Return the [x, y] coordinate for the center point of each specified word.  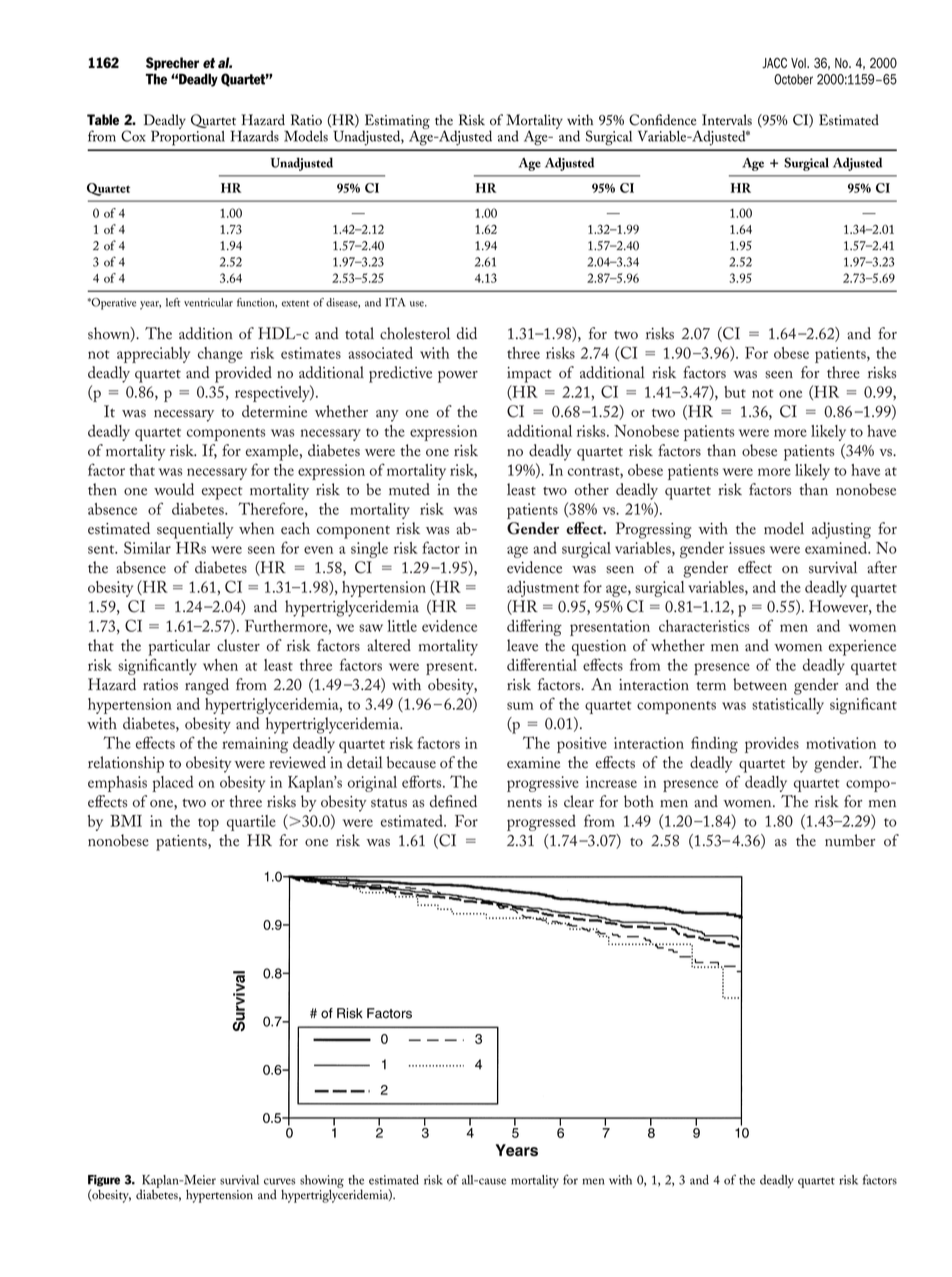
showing [322, 1182]
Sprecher [172, 64]
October [793, 79]
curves [279, 1181]
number [850, 840]
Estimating [396, 123]
